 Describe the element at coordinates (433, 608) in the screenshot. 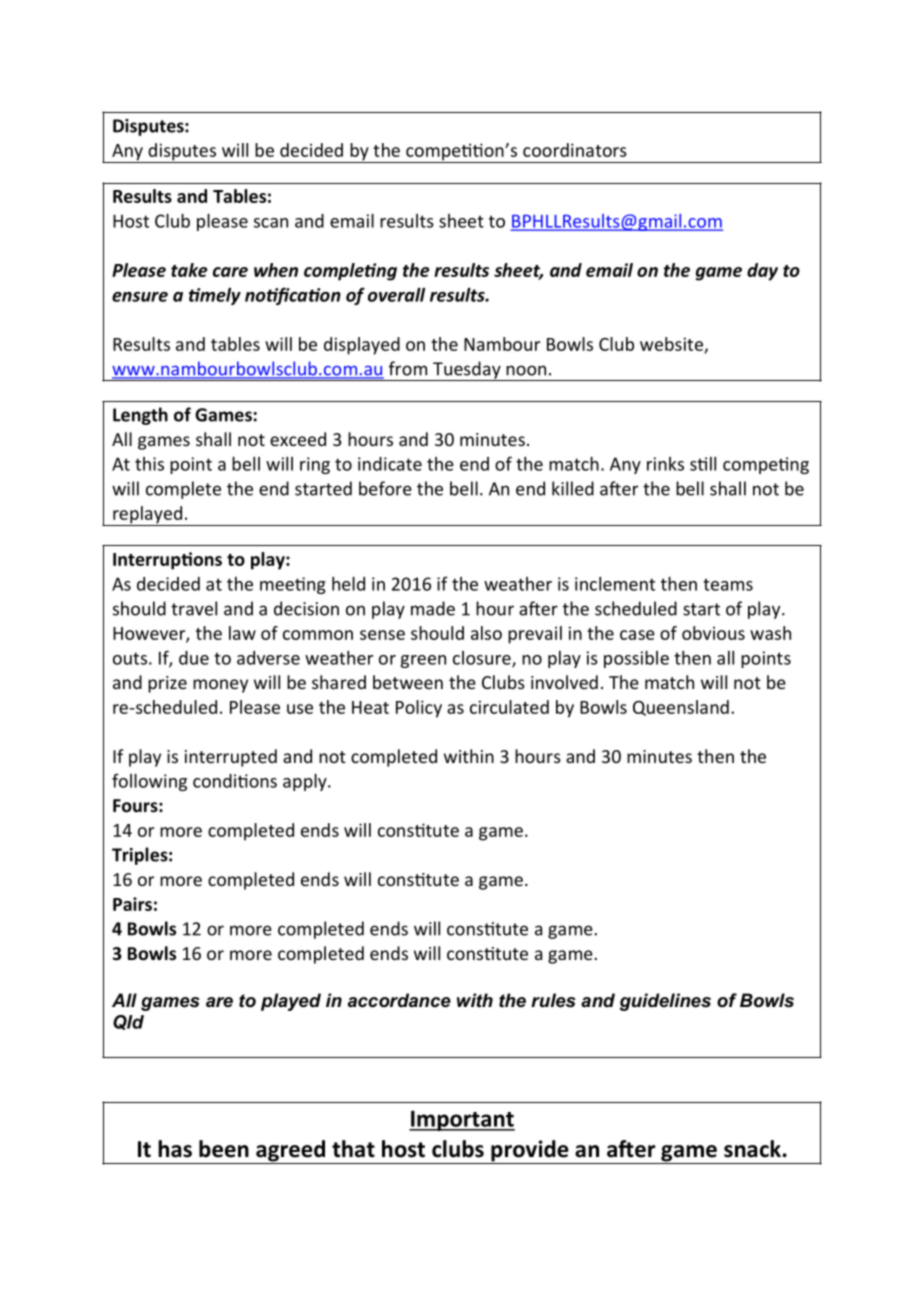

I see `made` at that location.
